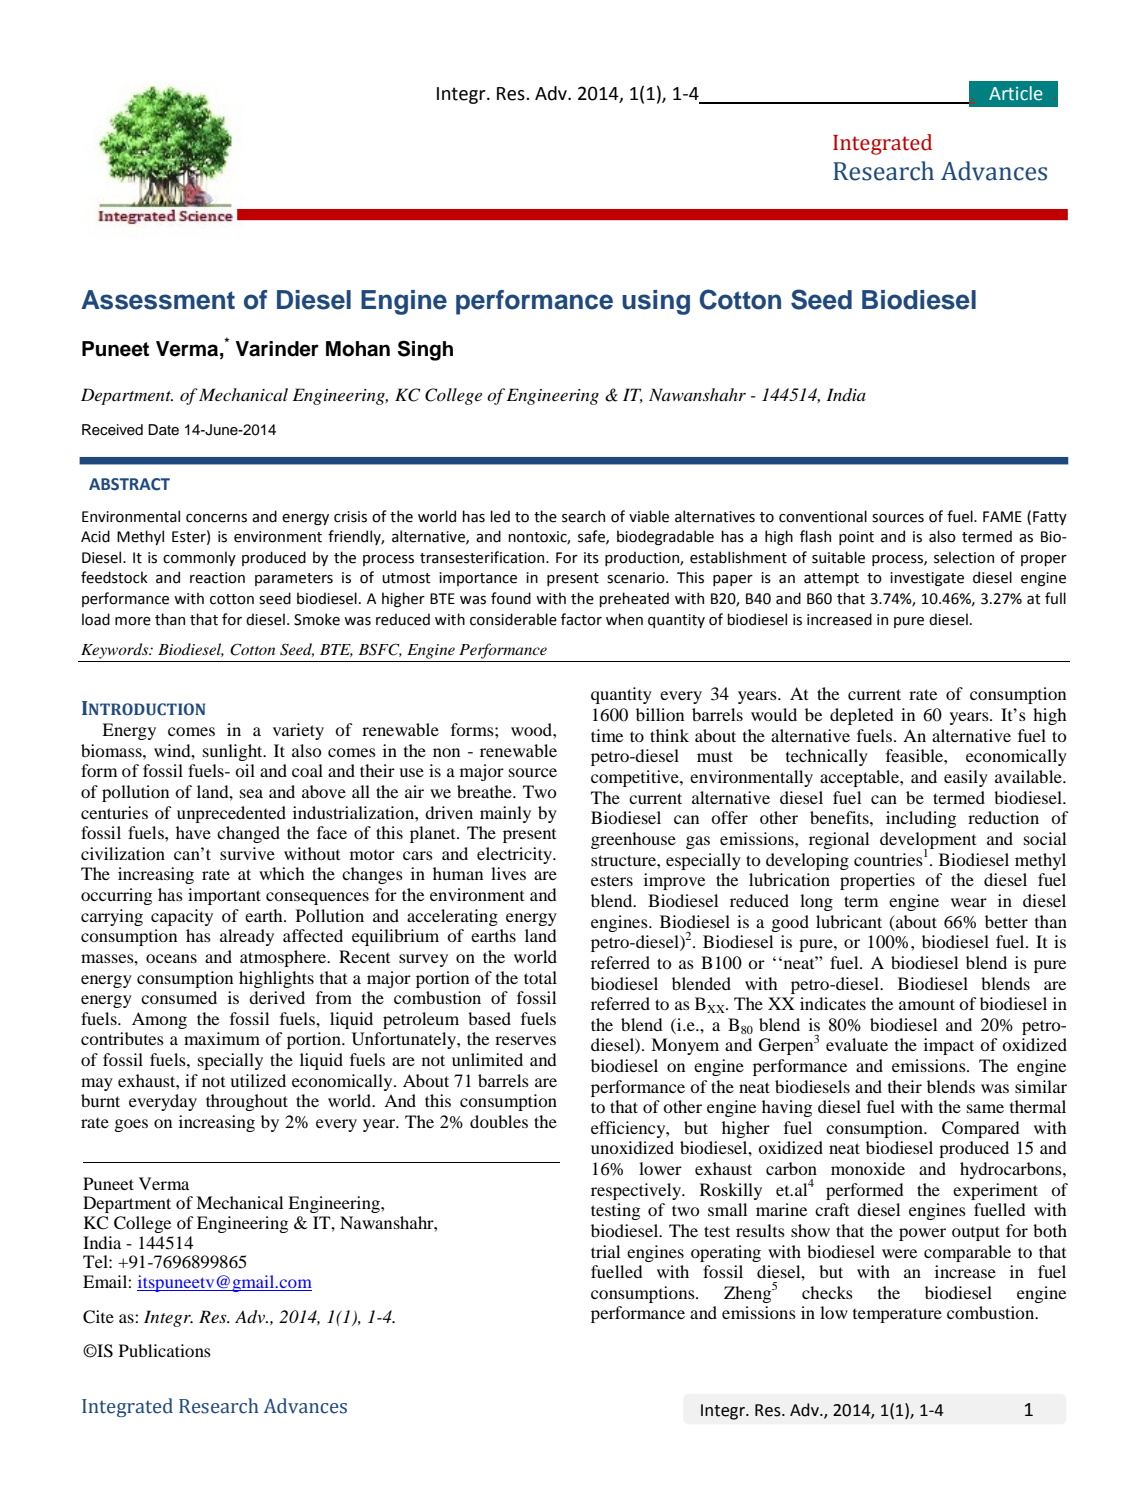 The width and height of the page is (1148, 1485). What do you see at coordinates (969, 902) in the page?
I see `wear` at bounding box center [969, 902].
